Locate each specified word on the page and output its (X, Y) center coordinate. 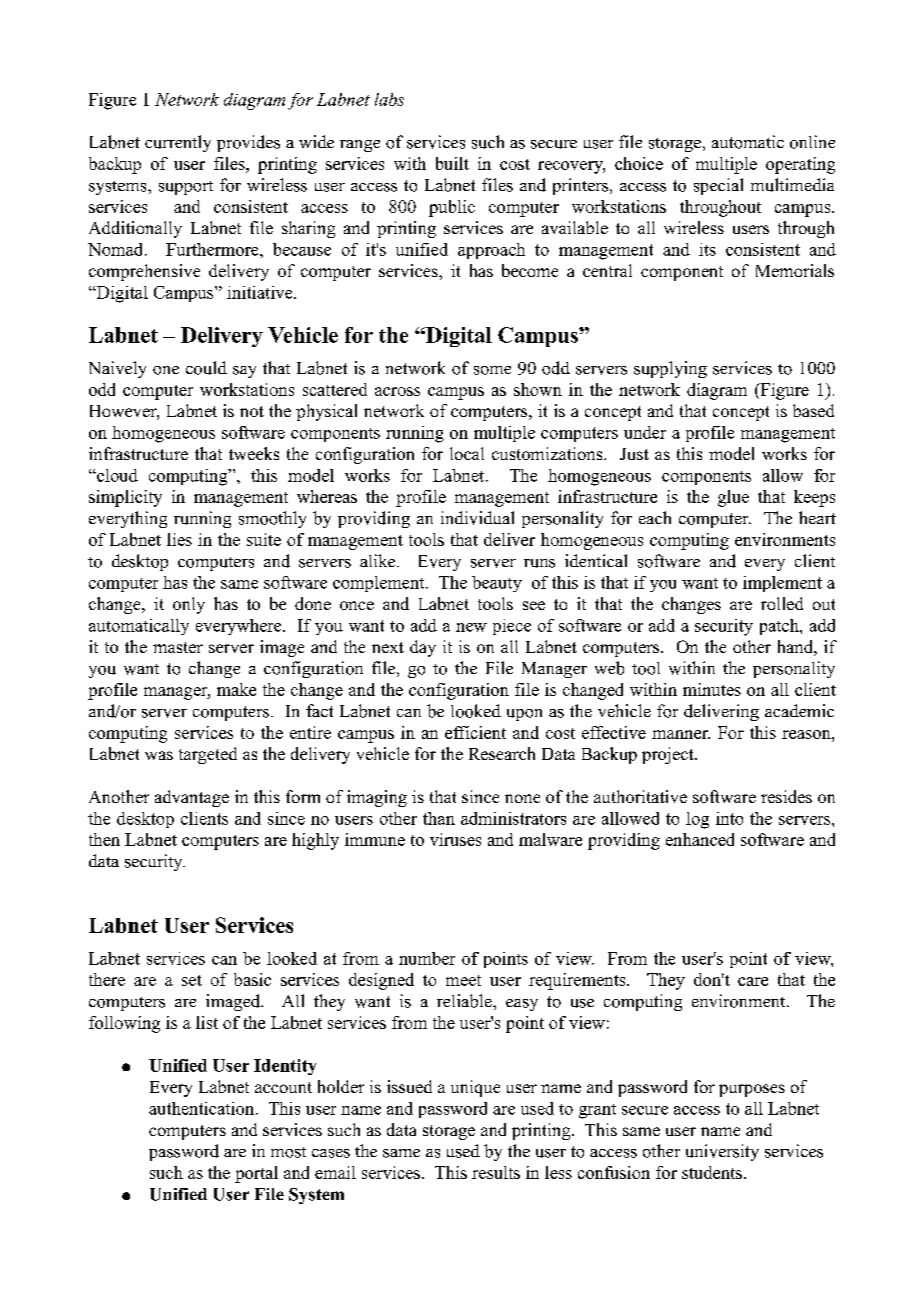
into (729, 818)
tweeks (254, 453)
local (467, 453)
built (452, 163)
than (439, 818)
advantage (192, 798)
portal (256, 1174)
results (496, 1172)
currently (178, 143)
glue (733, 498)
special (718, 186)
